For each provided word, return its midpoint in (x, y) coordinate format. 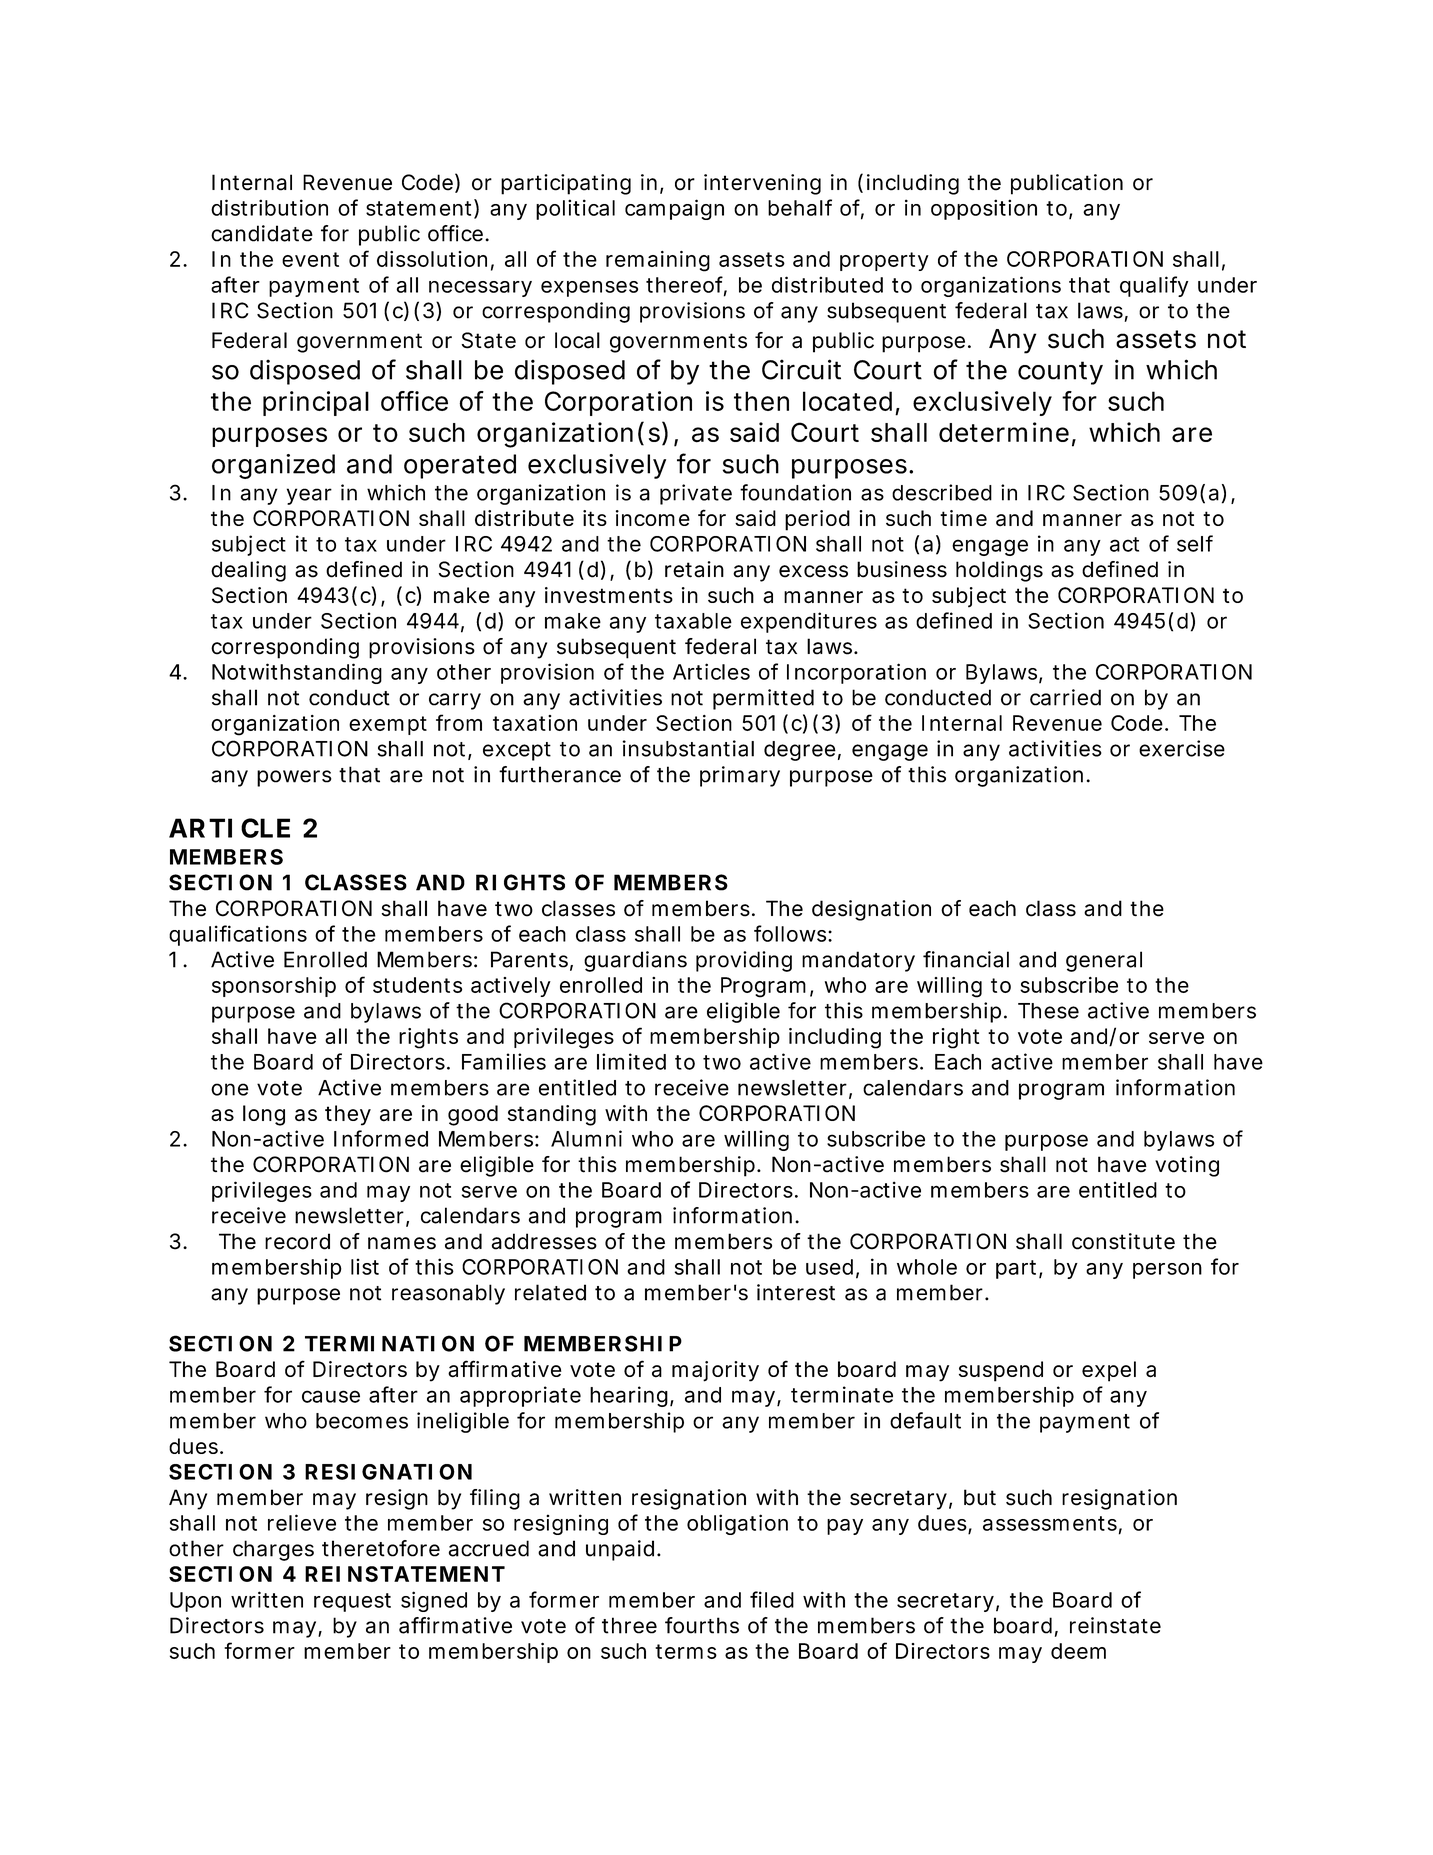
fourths (702, 1625)
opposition (984, 209)
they (348, 1115)
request (352, 1602)
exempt (388, 725)
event (310, 259)
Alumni (586, 1138)
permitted (763, 699)
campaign (674, 209)
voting (1187, 1166)
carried (1065, 697)
